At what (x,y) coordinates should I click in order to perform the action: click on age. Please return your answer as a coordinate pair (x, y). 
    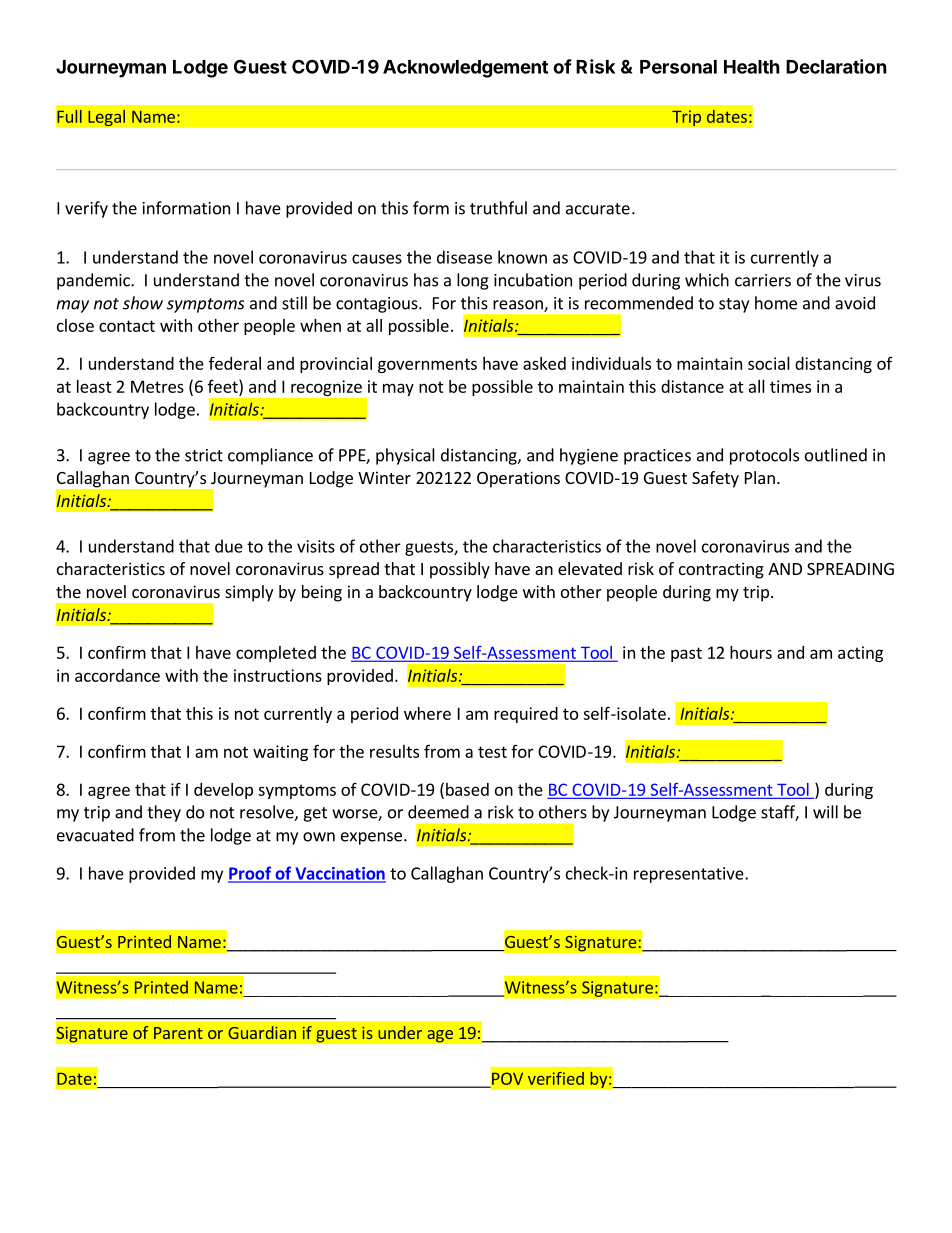
    Looking at the image, I should click on (440, 1036).
